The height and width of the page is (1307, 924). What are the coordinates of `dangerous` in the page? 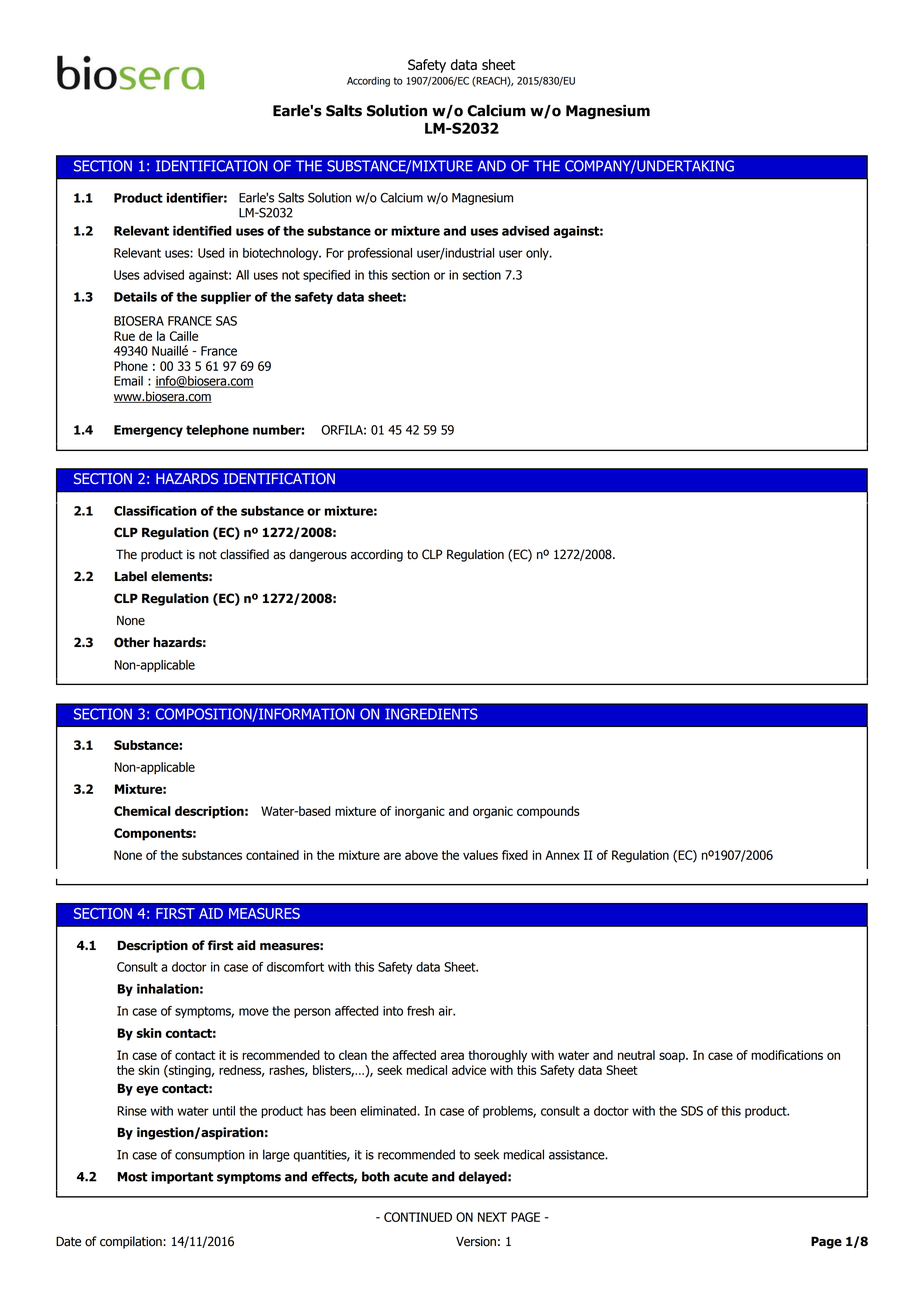 It's located at (318, 555).
